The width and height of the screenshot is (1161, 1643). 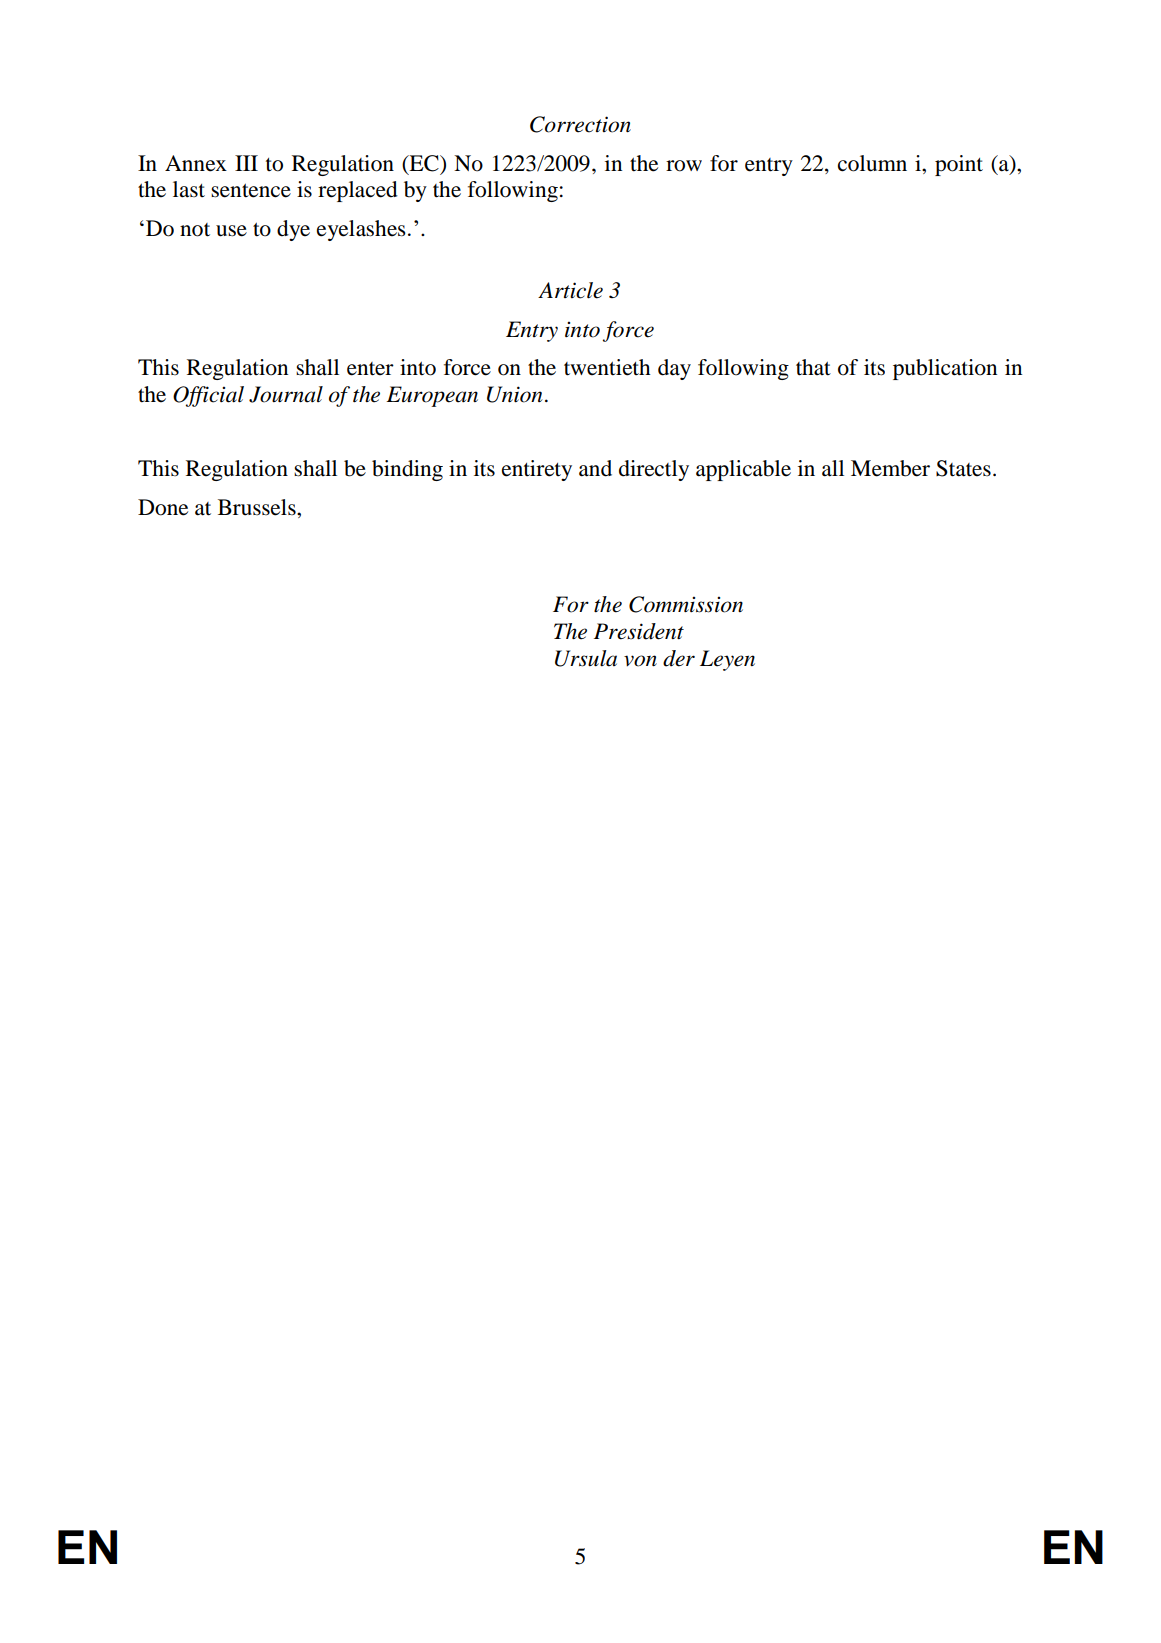 What do you see at coordinates (727, 660) in the screenshot?
I see `Leyen` at bounding box center [727, 660].
